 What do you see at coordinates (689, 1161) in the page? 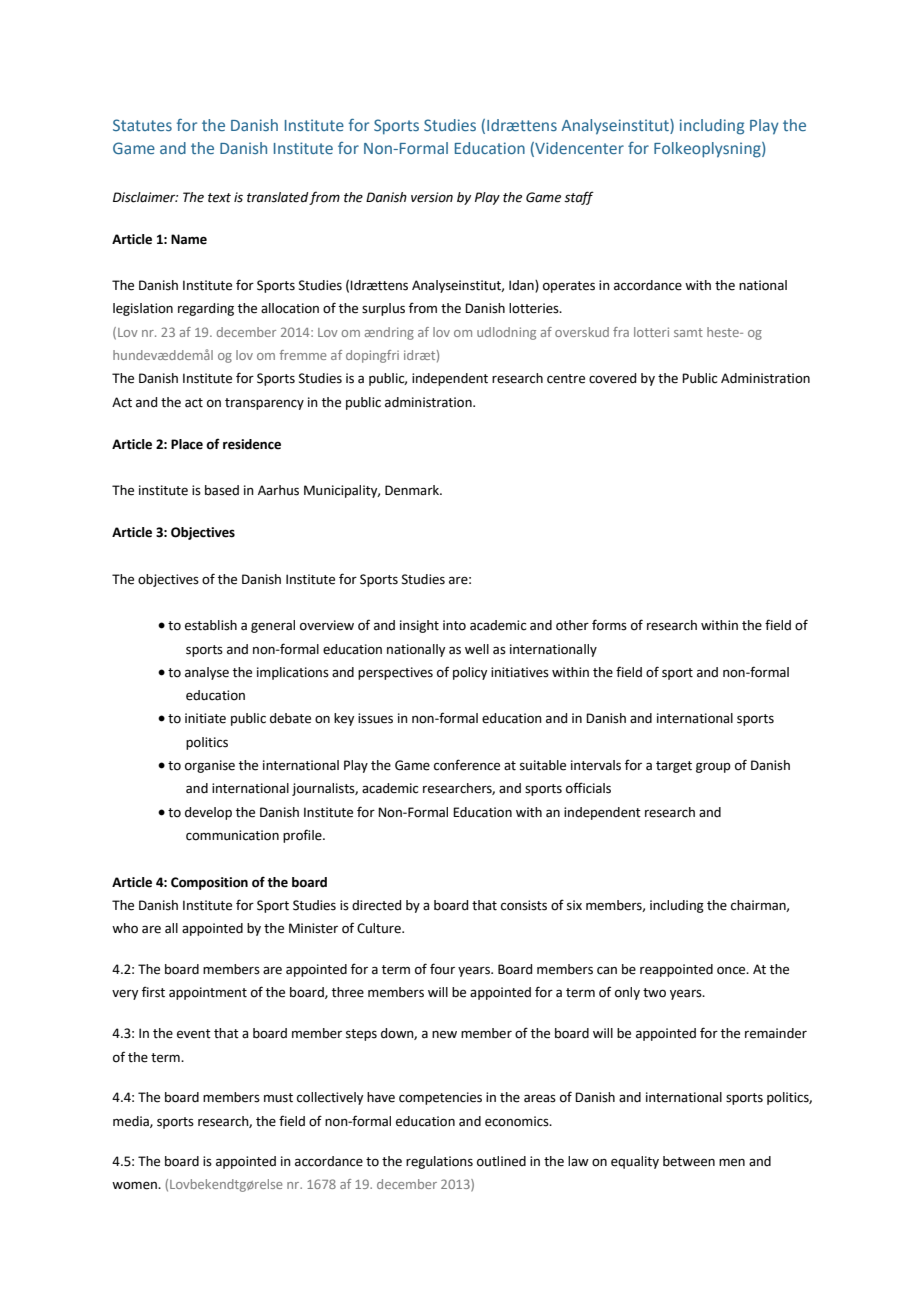
I see `between` at bounding box center [689, 1161].
